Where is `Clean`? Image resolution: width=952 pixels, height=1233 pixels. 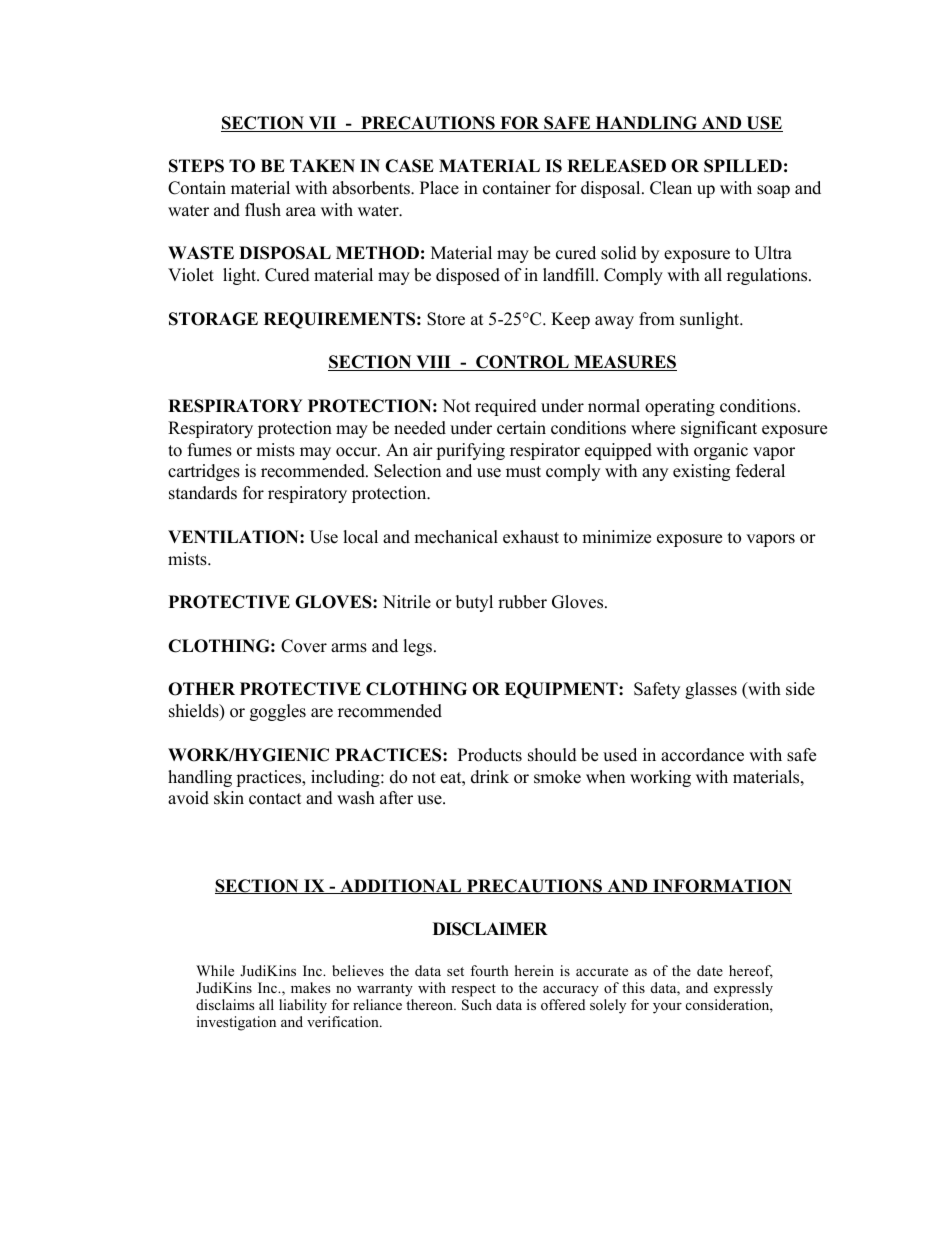 Clean is located at coordinates (671, 188).
